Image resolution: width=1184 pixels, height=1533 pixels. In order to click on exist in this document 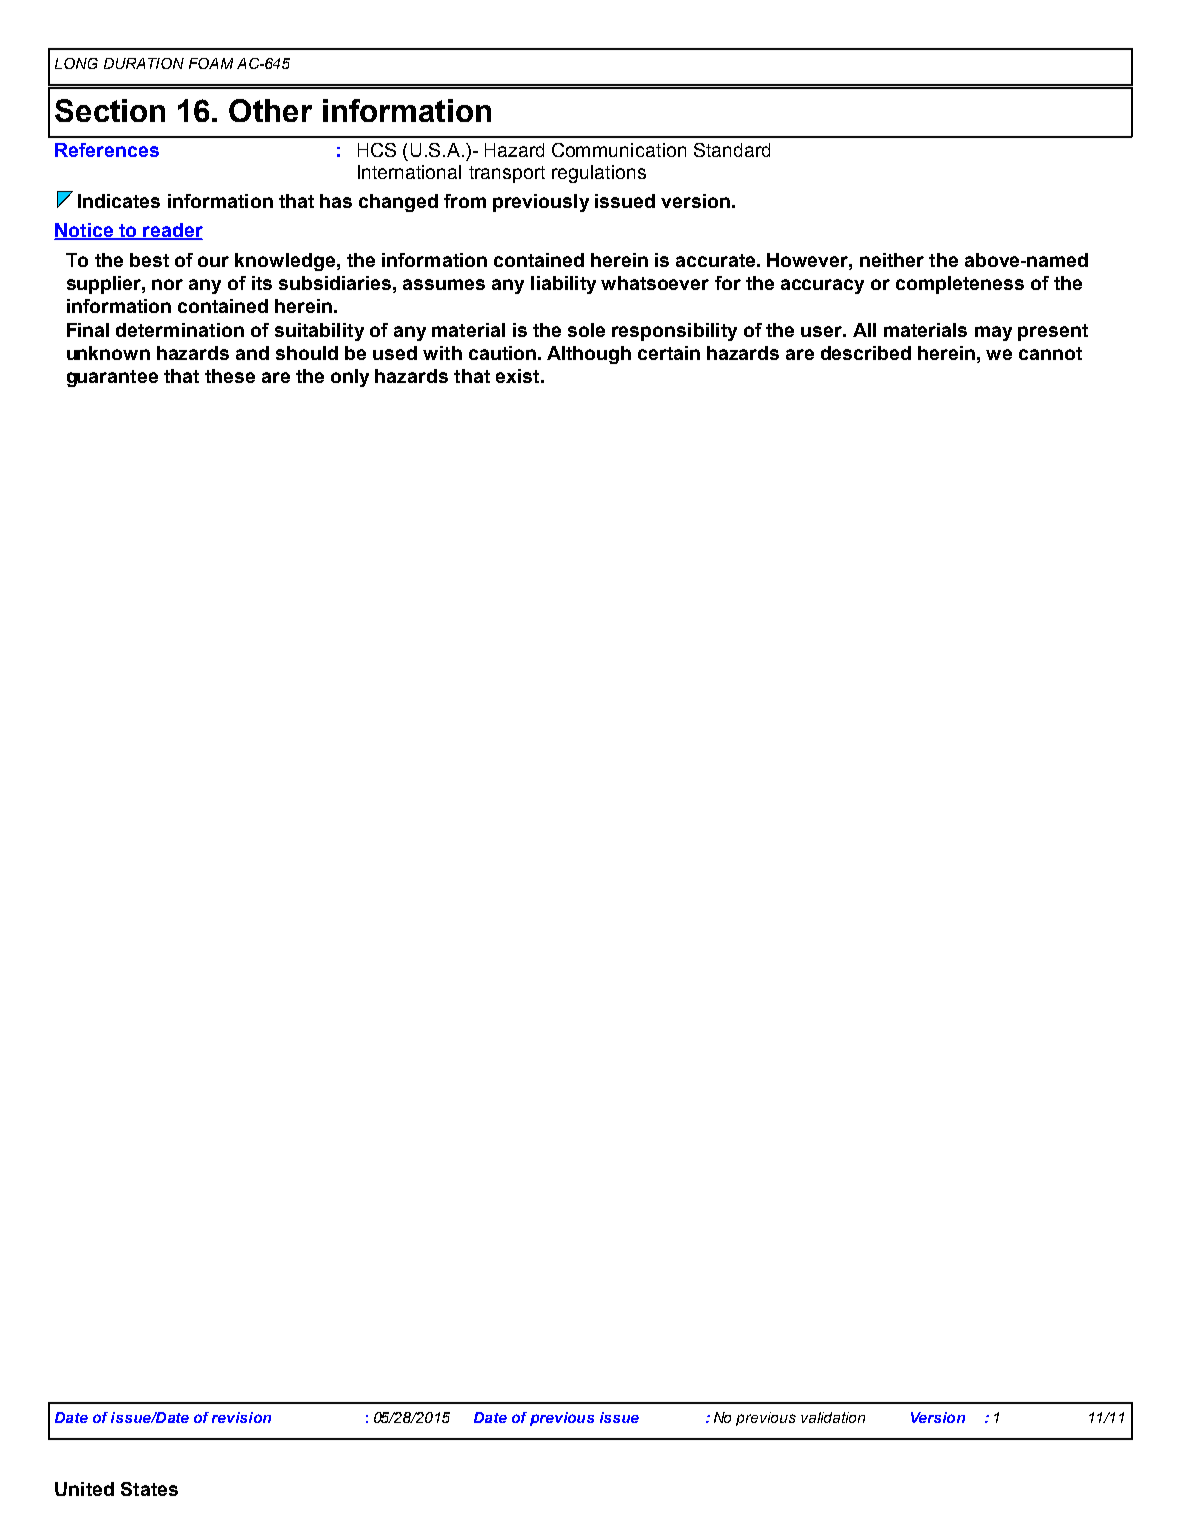, I will do `click(519, 376)`.
